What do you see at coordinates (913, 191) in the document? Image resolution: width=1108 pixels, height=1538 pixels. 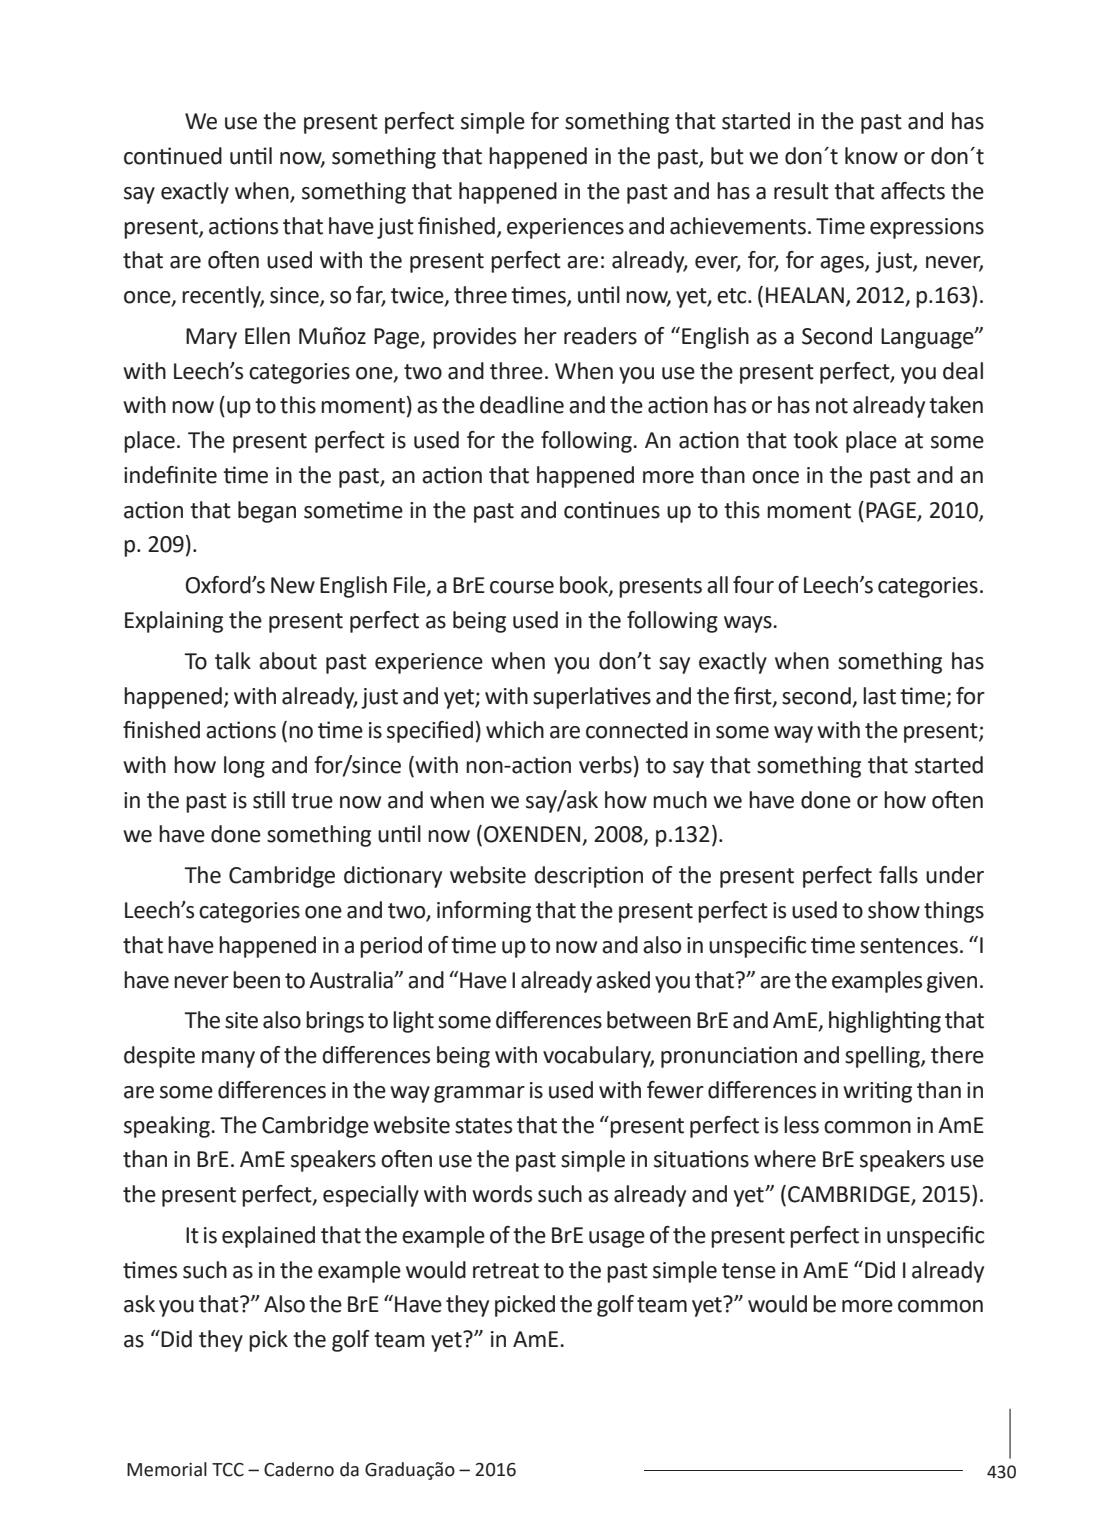 I see `affects` at bounding box center [913, 191].
